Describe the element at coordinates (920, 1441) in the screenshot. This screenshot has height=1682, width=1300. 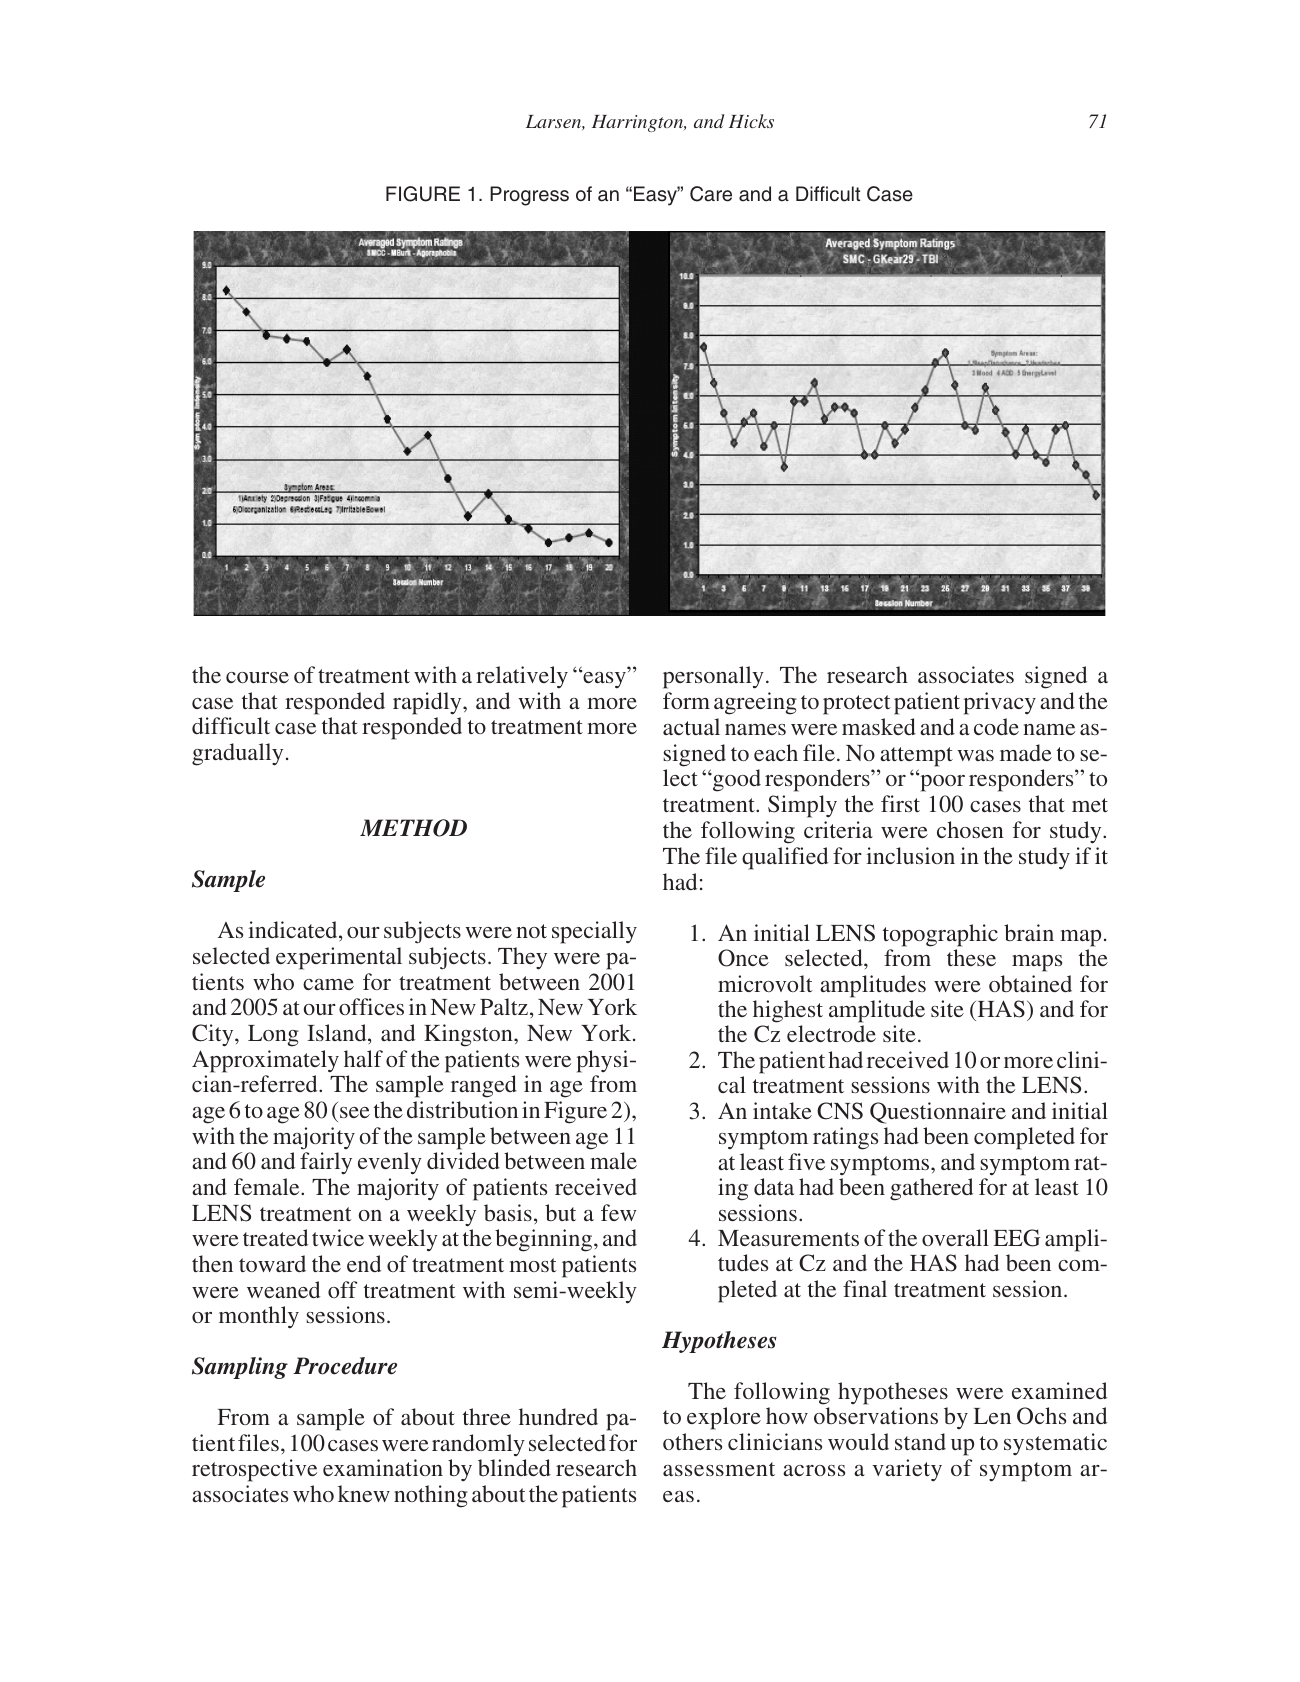
I see `stand` at that location.
